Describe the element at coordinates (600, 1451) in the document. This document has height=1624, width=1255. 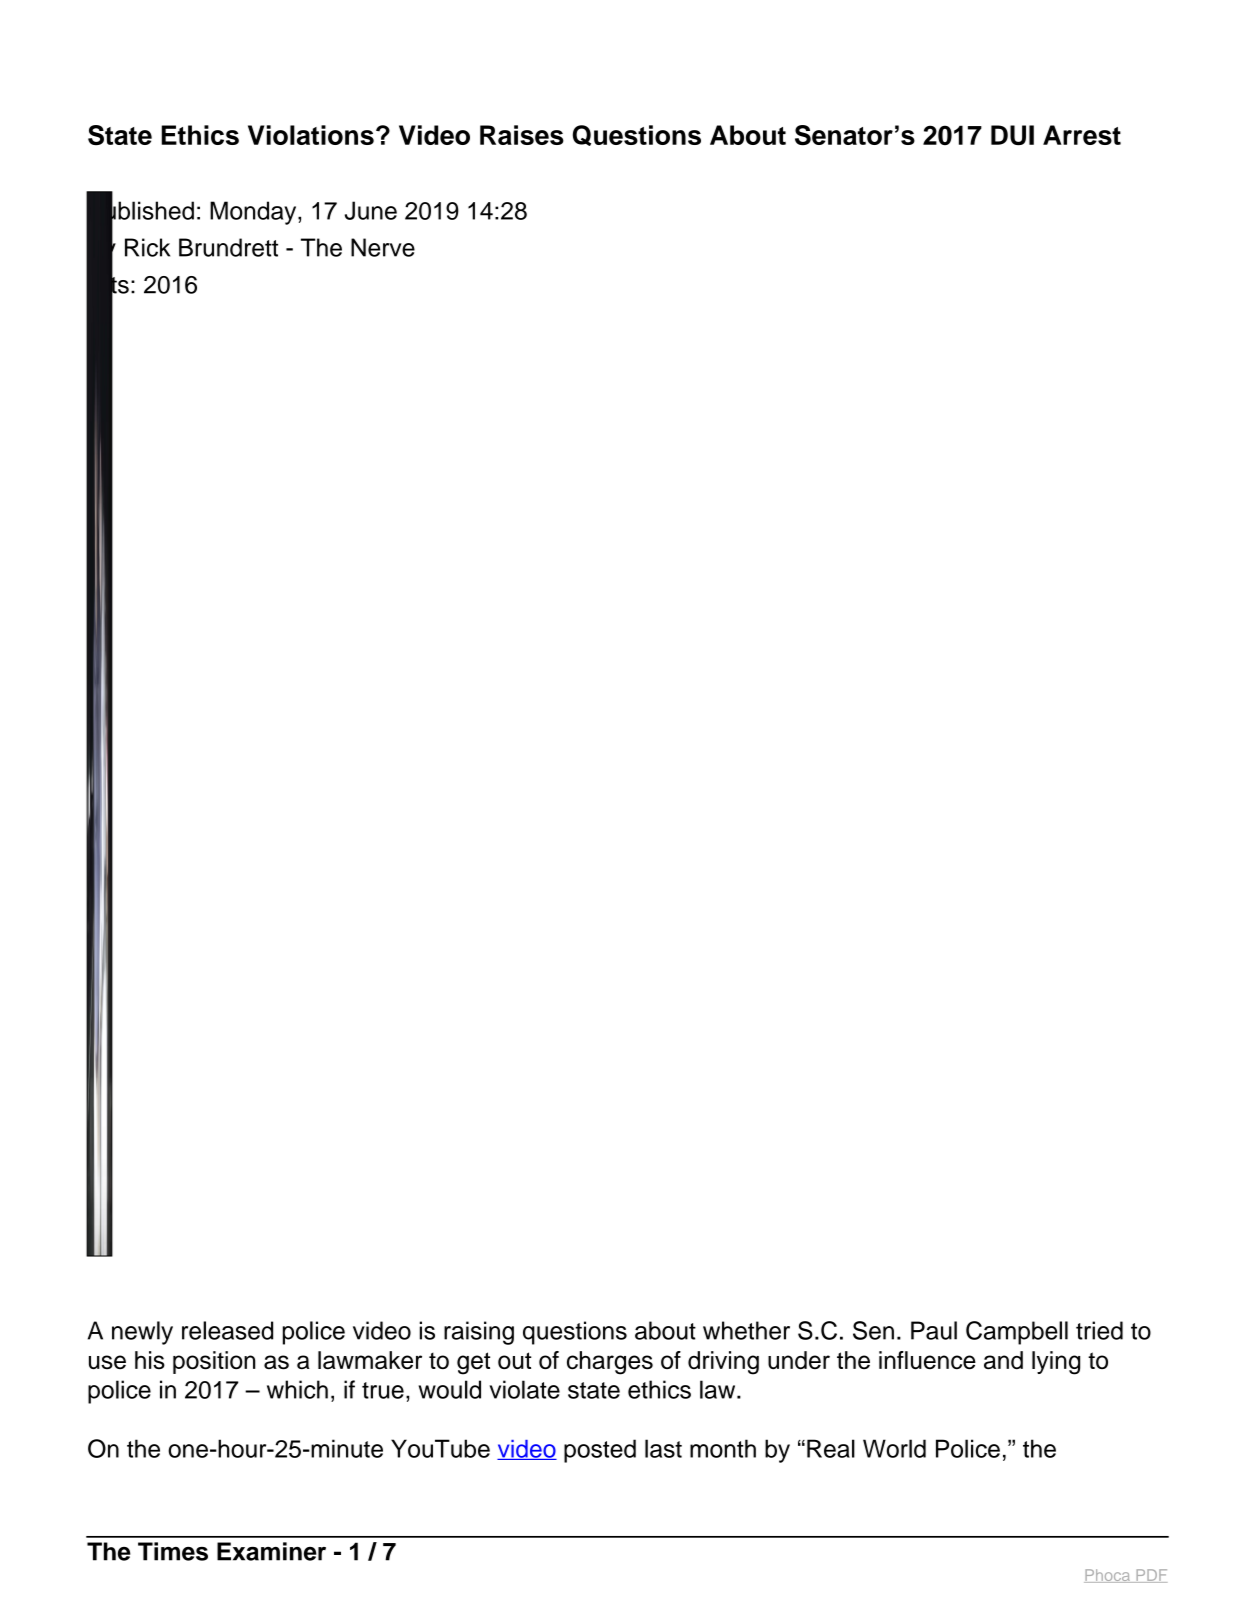
I see `posted` at that location.
